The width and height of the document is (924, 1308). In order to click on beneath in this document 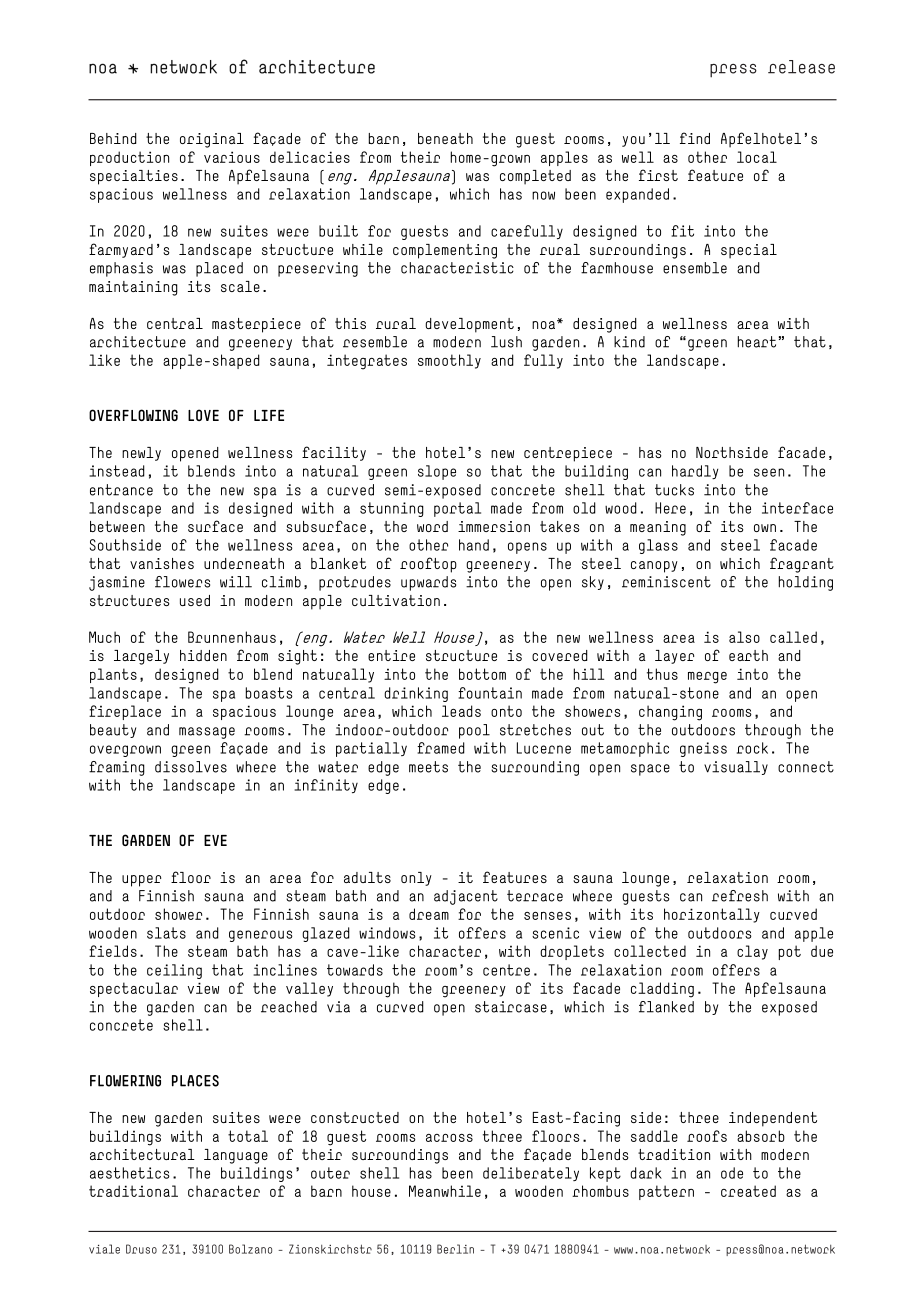, I will do `click(445, 138)`.
